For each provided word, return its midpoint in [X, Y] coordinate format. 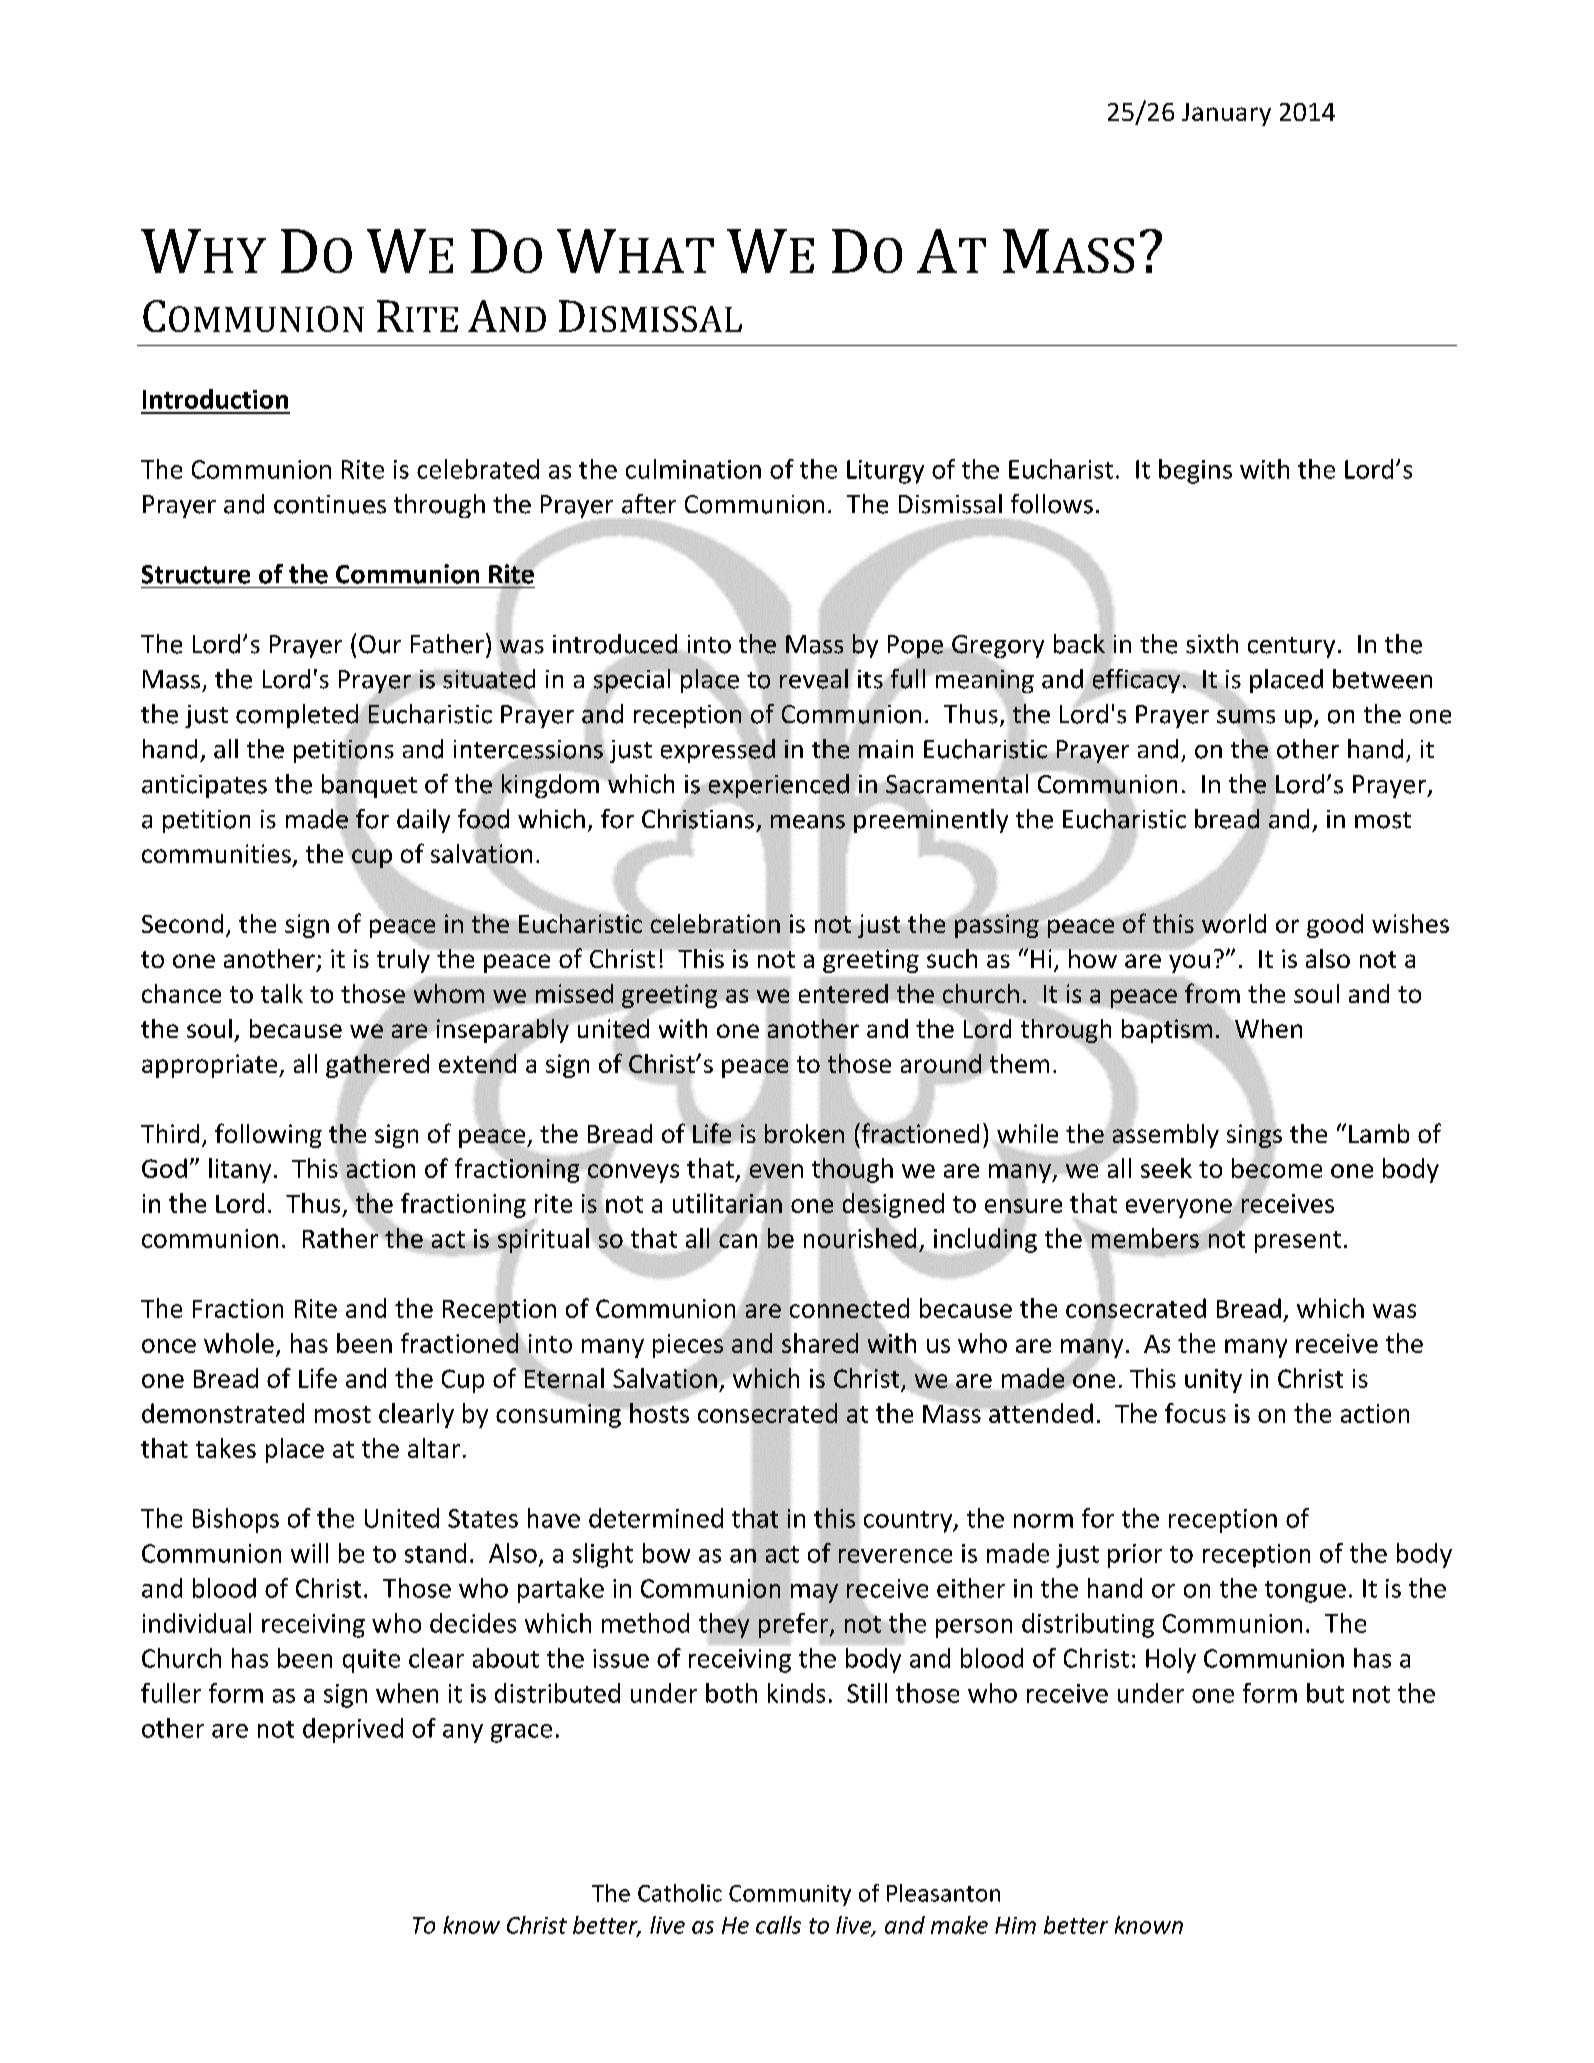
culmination [693, 469]
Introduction [215, 399]
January [1226, 114]
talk [282, 993]
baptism [1167, 1031]
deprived [353, 1730]
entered [843, 993]
